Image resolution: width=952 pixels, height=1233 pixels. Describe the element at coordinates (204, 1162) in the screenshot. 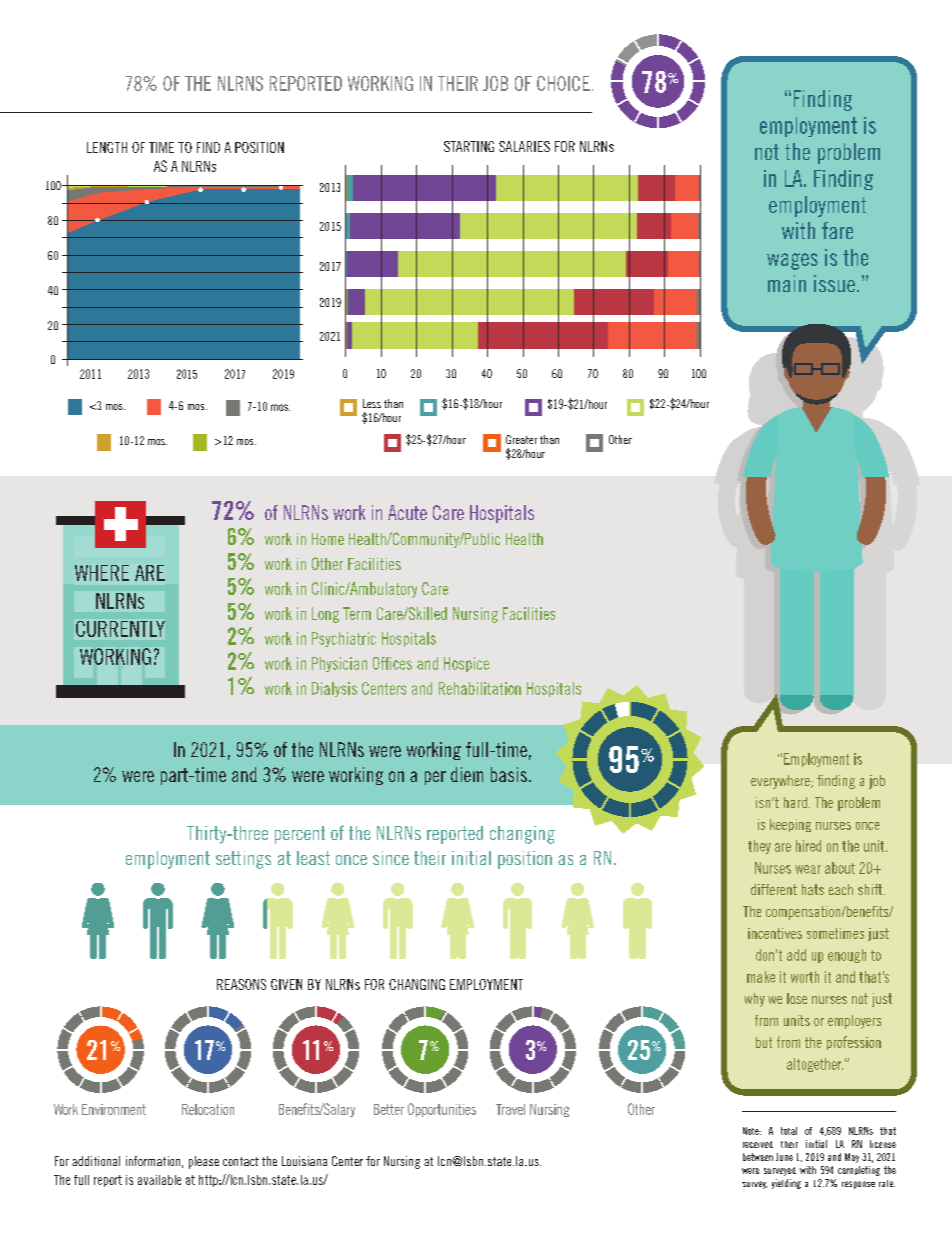

I see `please` at that location.
